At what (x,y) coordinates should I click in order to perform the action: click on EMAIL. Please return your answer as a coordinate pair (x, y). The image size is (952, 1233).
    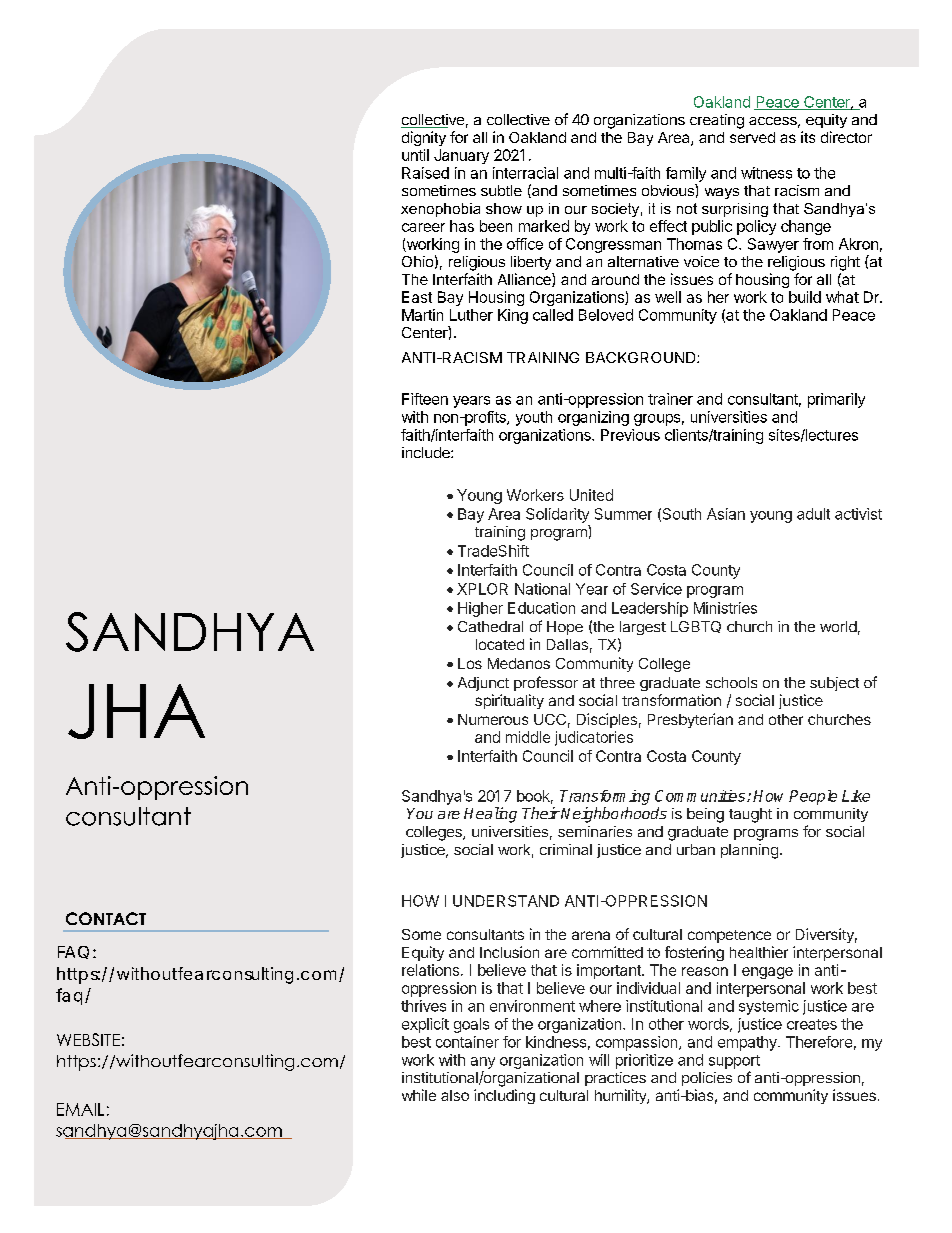
    Looking at the image, I should click on (80, 1109).
